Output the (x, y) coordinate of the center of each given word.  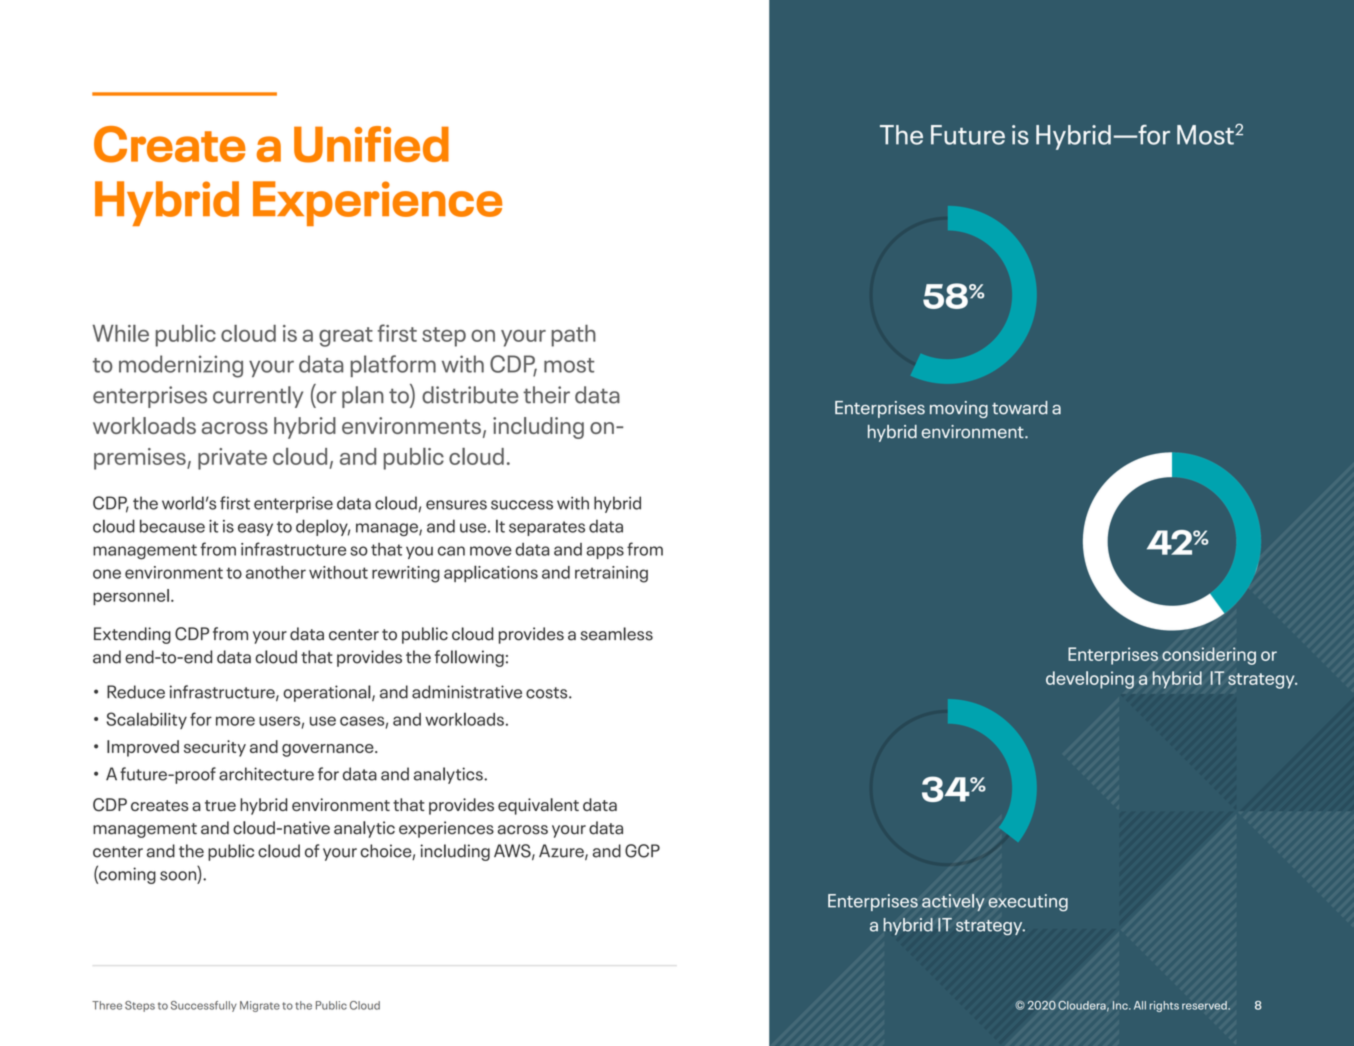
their (546, 395)
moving (959, 409)
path (573, 336)
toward (1020, 408)
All (1140, 1005)
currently (258, 397)
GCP (642, 851)
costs (548, 693)
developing (1090, 680)
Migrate (260, 1006)
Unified (371, 144)
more (235, 721)
